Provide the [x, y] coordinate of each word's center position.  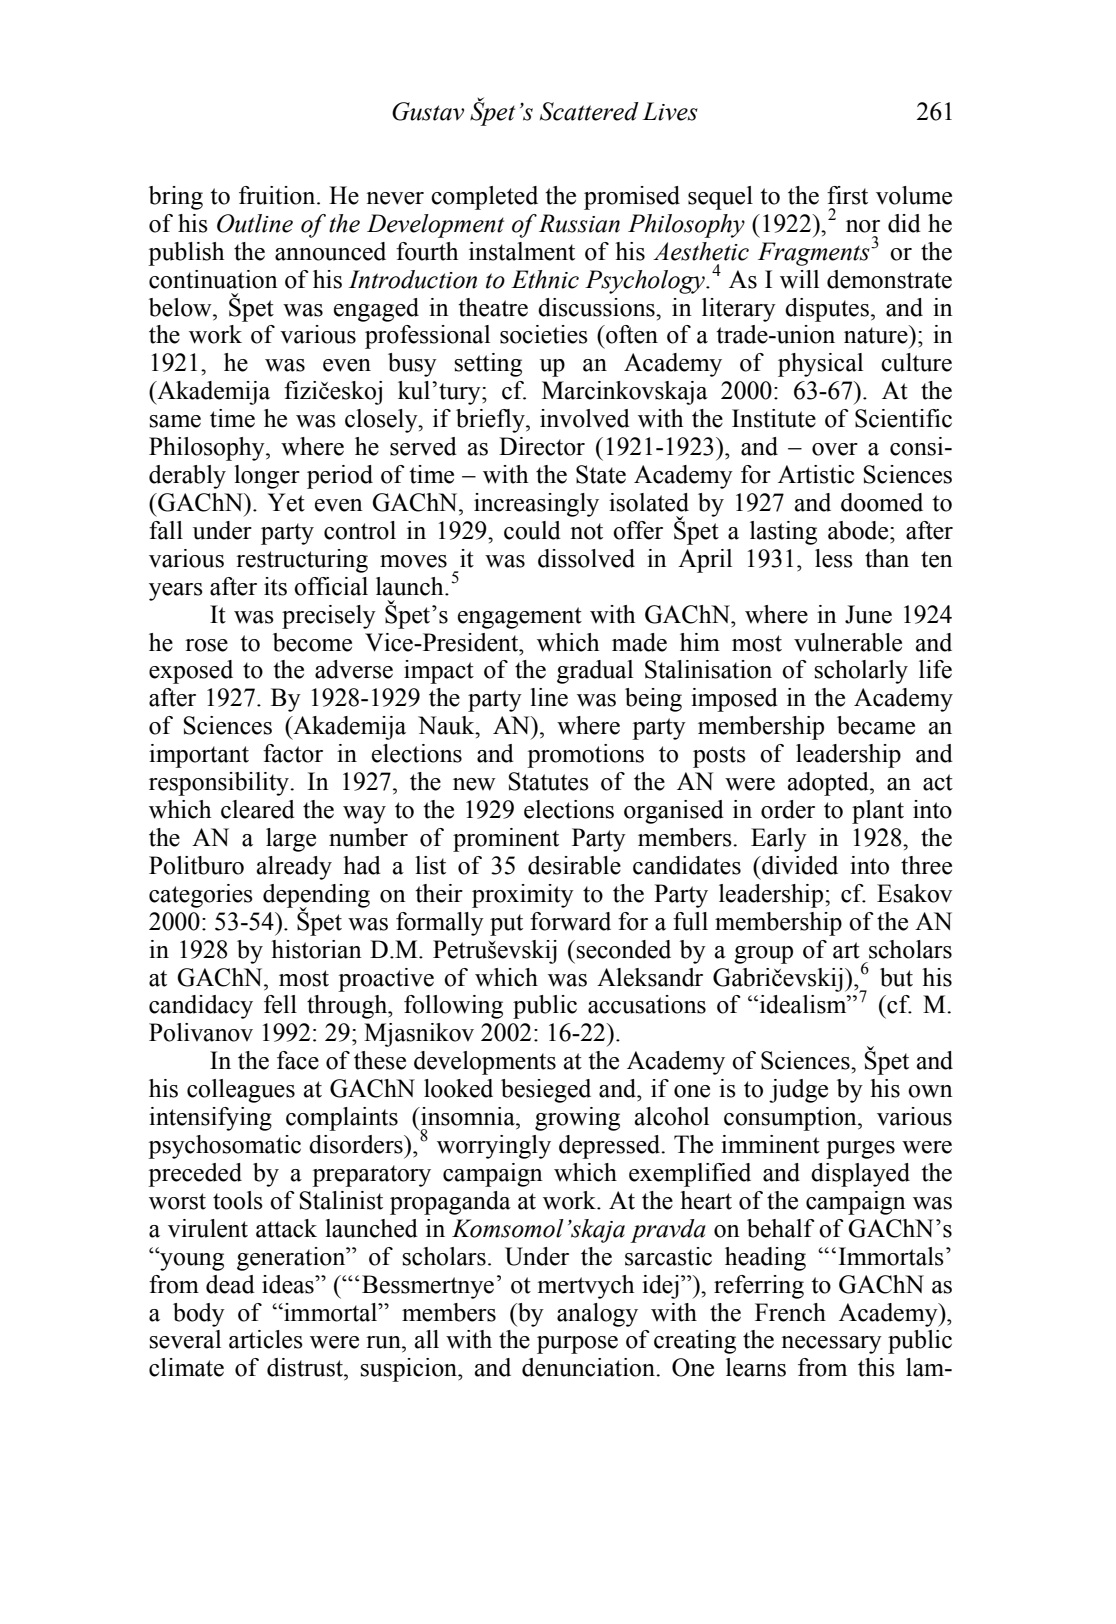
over [835, 449]
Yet [286, 502]
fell [280, 1004]
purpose [577, 1345]
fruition [278, 195]
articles [266, 1339]
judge [798, 1091]
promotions [585, 756]
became [876, 725]
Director [542, 446]
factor [293, 753]
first [847, 195]
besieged [546, 1091]
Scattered [589, 111]
